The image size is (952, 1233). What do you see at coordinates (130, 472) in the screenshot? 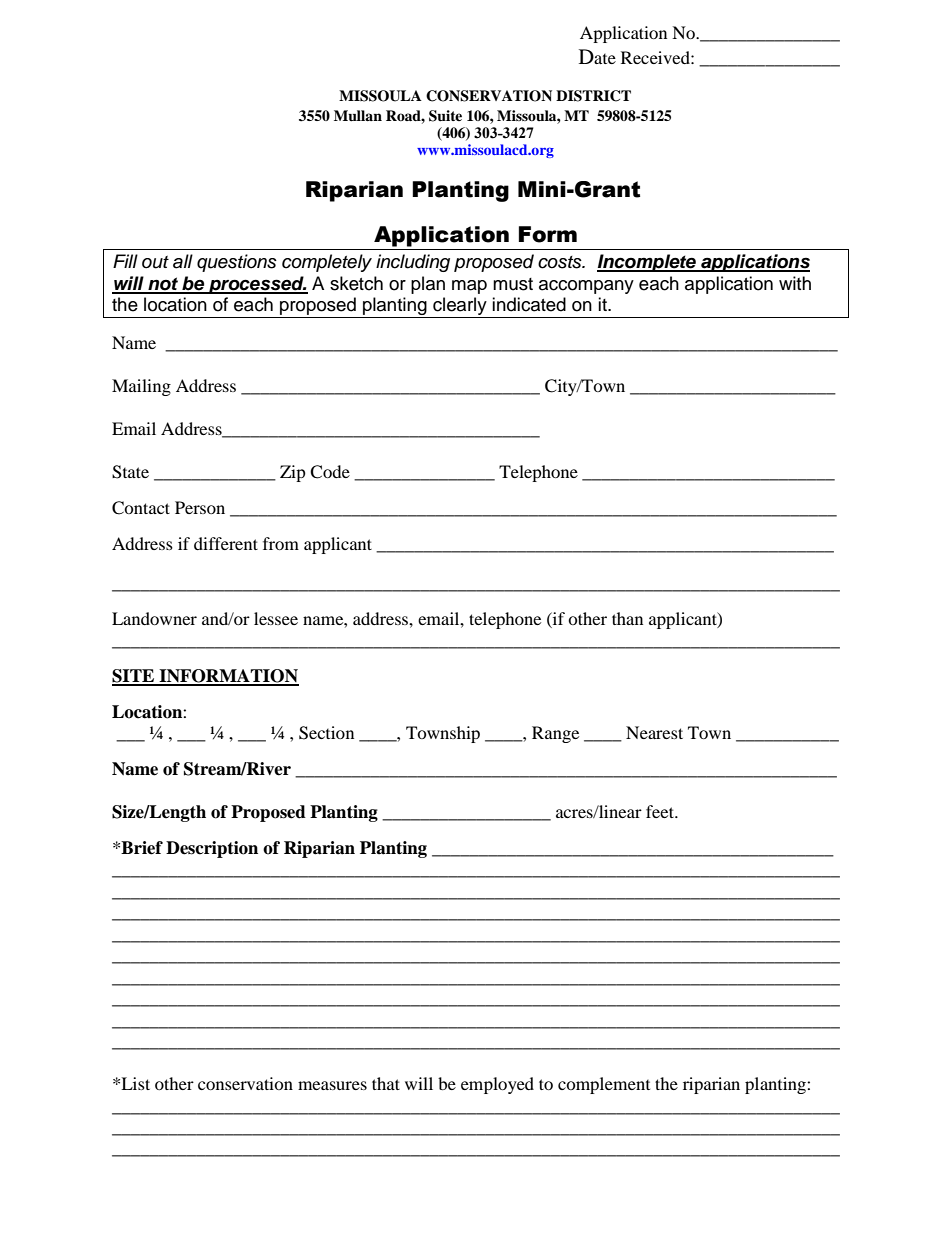
I see `State` at bounding box center [130, 472].
